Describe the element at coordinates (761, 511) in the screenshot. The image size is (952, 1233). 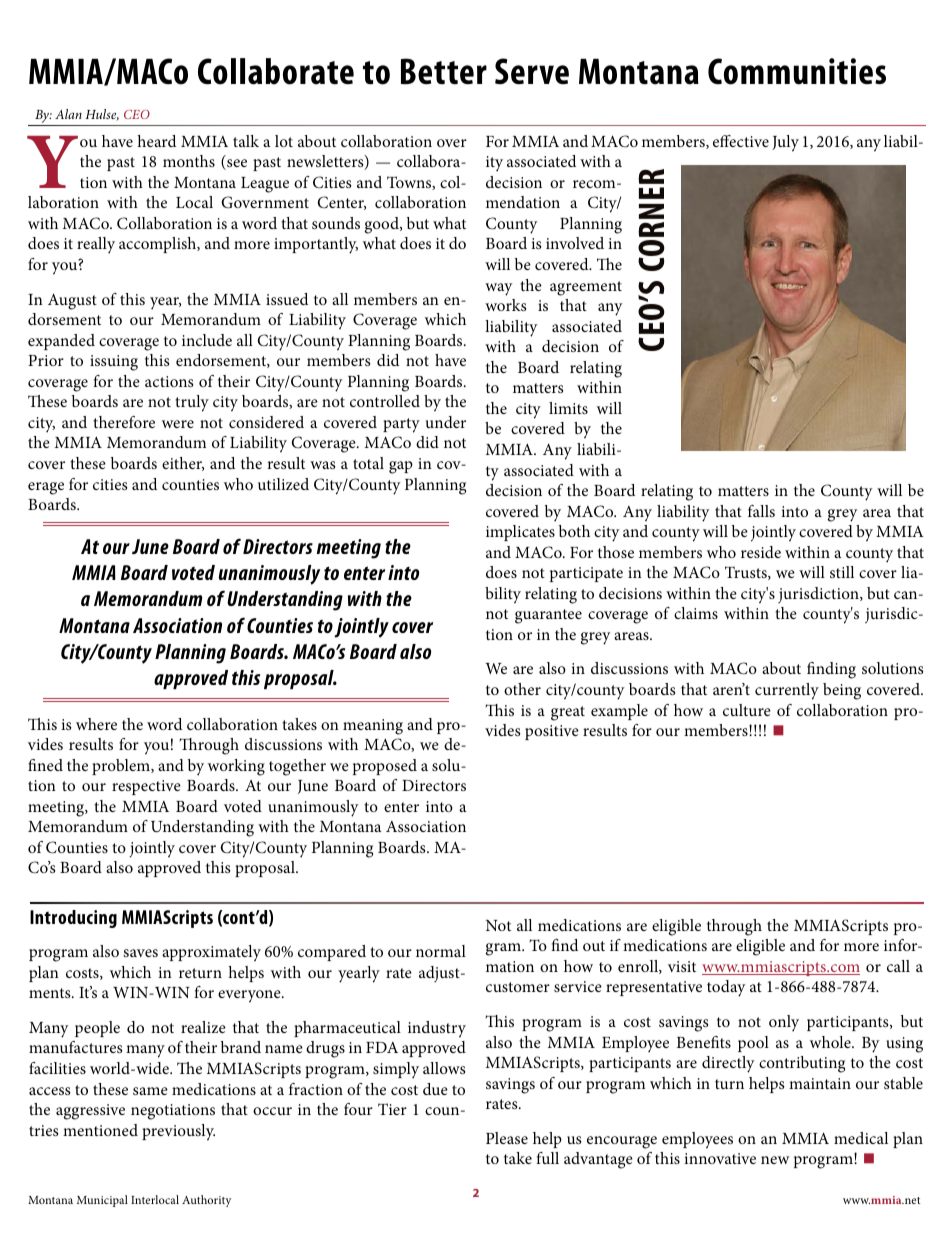
I see `falls` at that location.
